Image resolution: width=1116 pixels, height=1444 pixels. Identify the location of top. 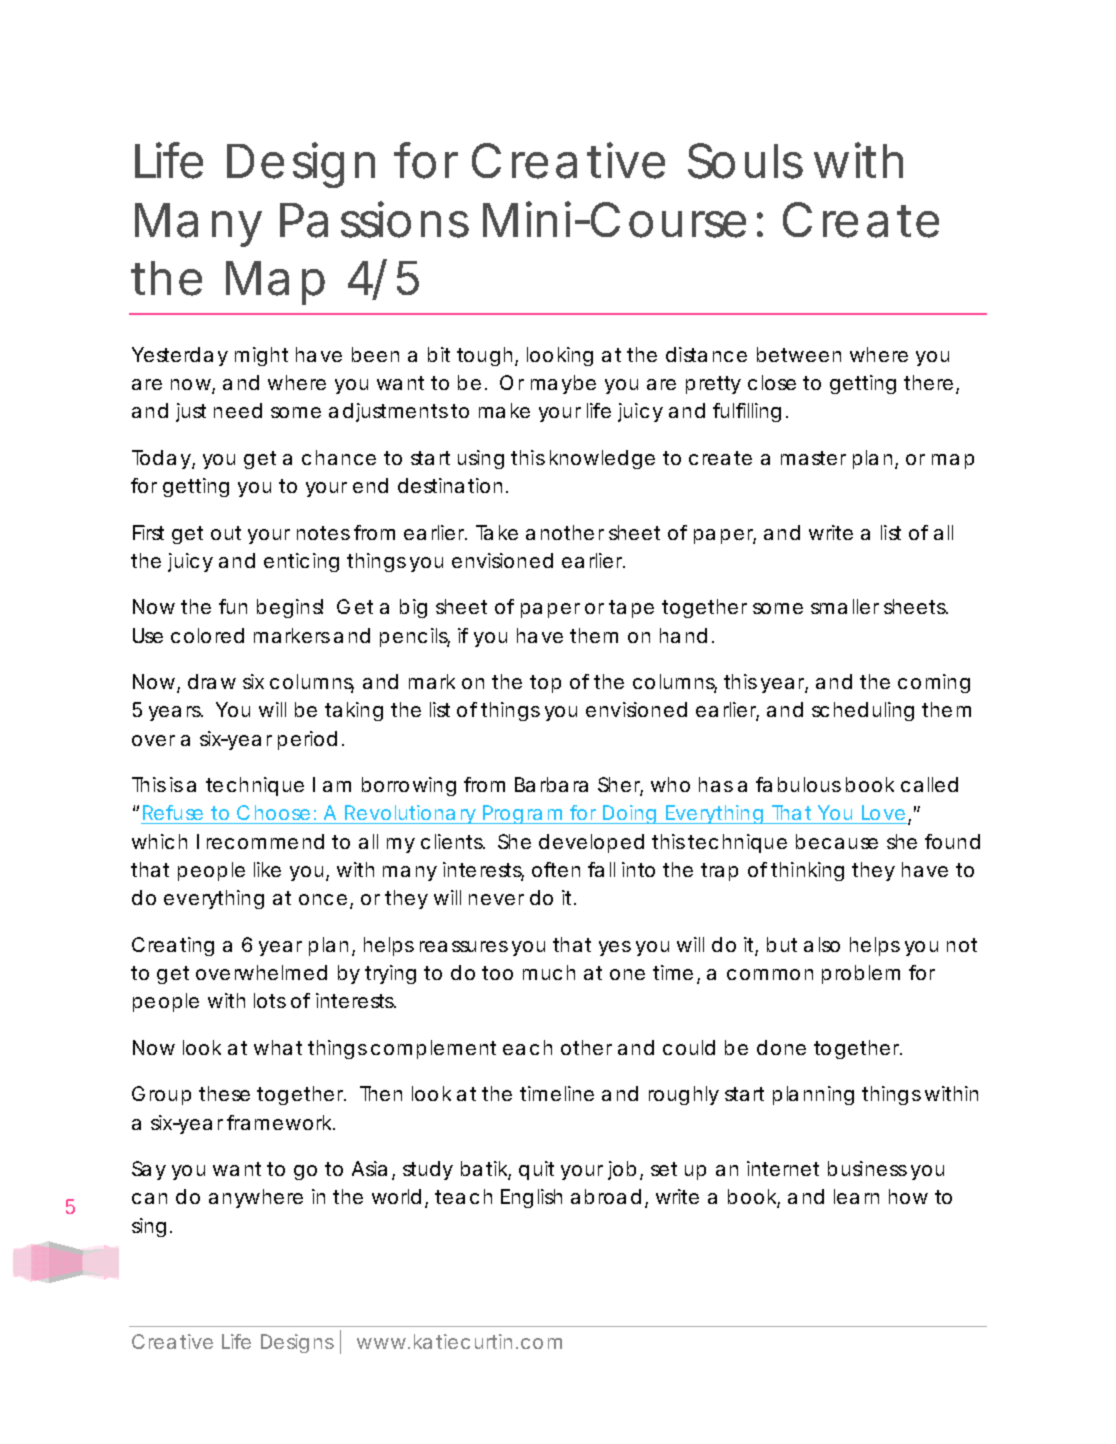
(545, 684).
